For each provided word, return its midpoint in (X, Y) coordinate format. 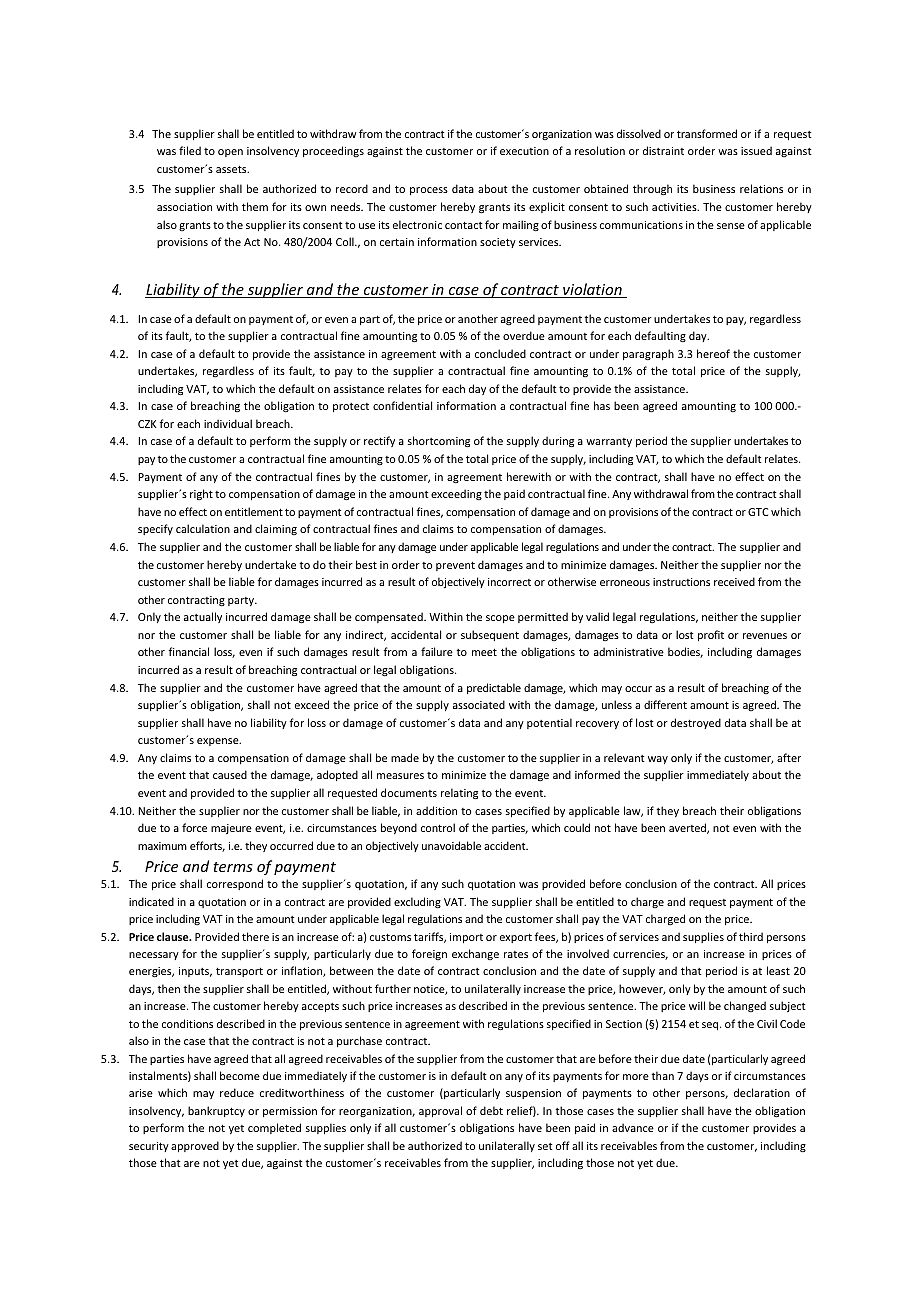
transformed (707, 133)
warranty (609, 442)
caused (230, 774)
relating (459, 794)
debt (491, 1110)
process (429, 191)
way (658, 760)
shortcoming (439, 442)
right (201, 494)
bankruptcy (216, 1111)
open (230, 153)
